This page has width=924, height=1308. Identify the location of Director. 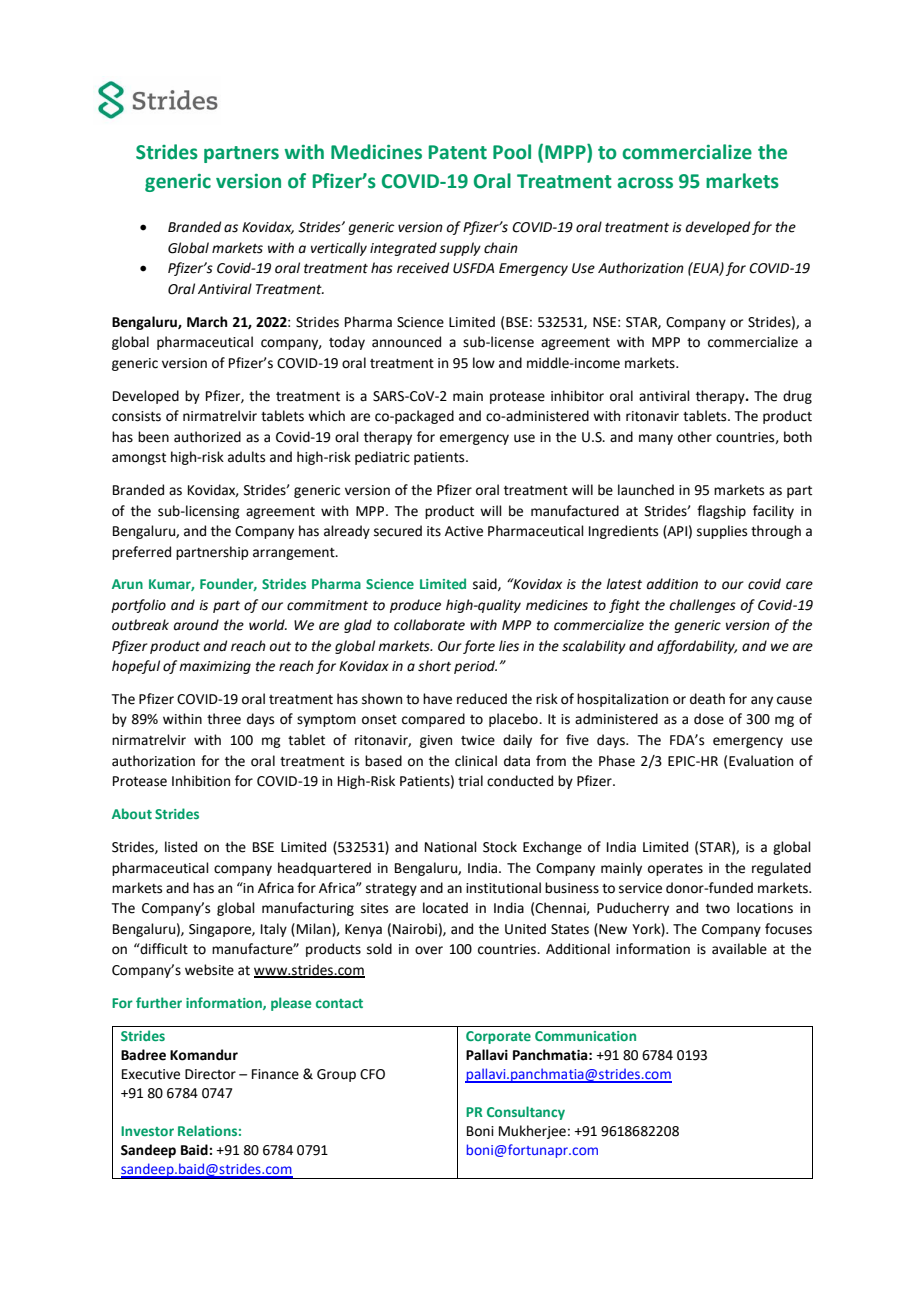
(210, 1074).
